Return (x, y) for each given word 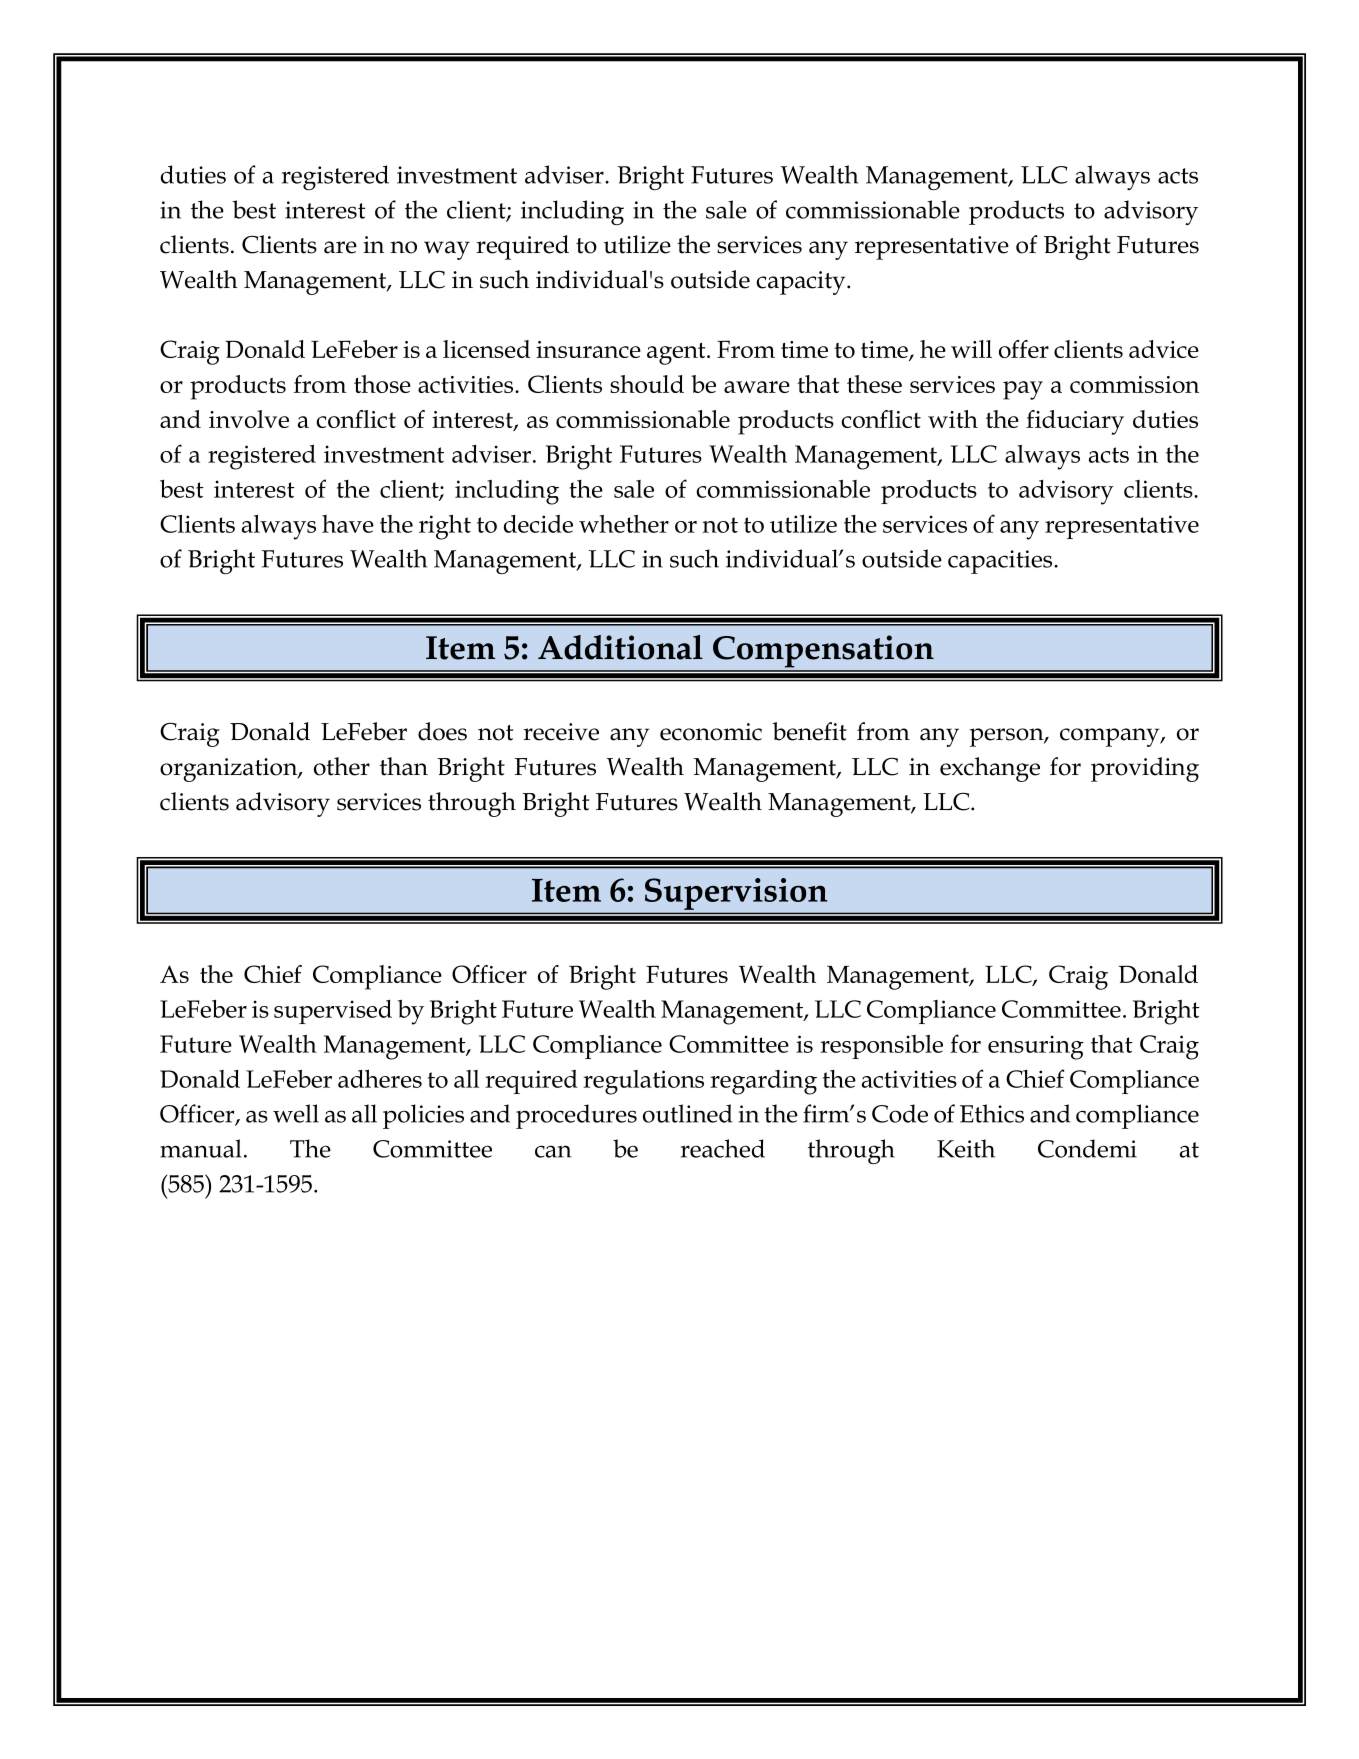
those (382, 384)
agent (677, 354)
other (342, 766)
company (1111, 737)
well (296, 1113)
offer (1024, 349)
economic (711, 732)
